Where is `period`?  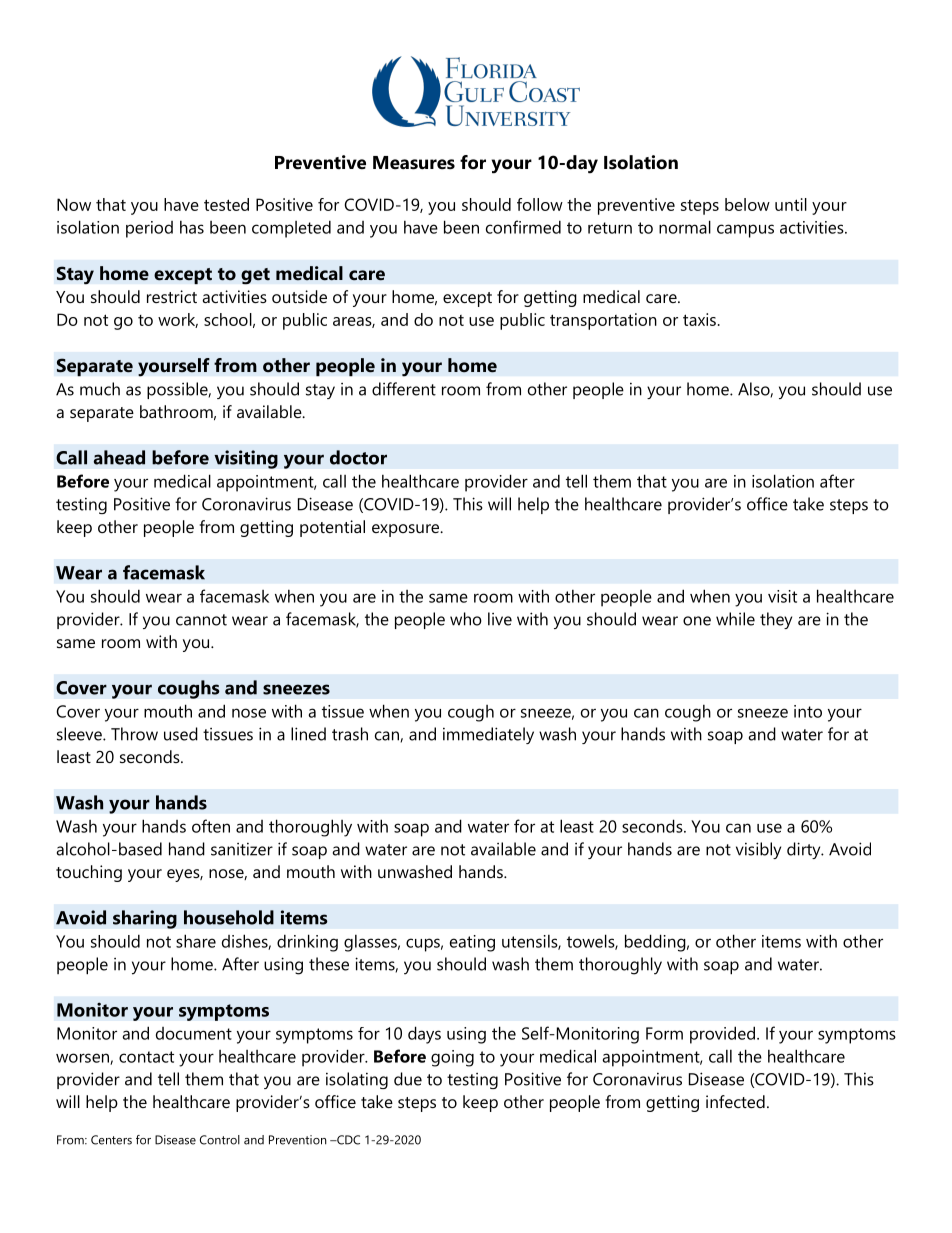
period is located at coordinates (149, 229).
